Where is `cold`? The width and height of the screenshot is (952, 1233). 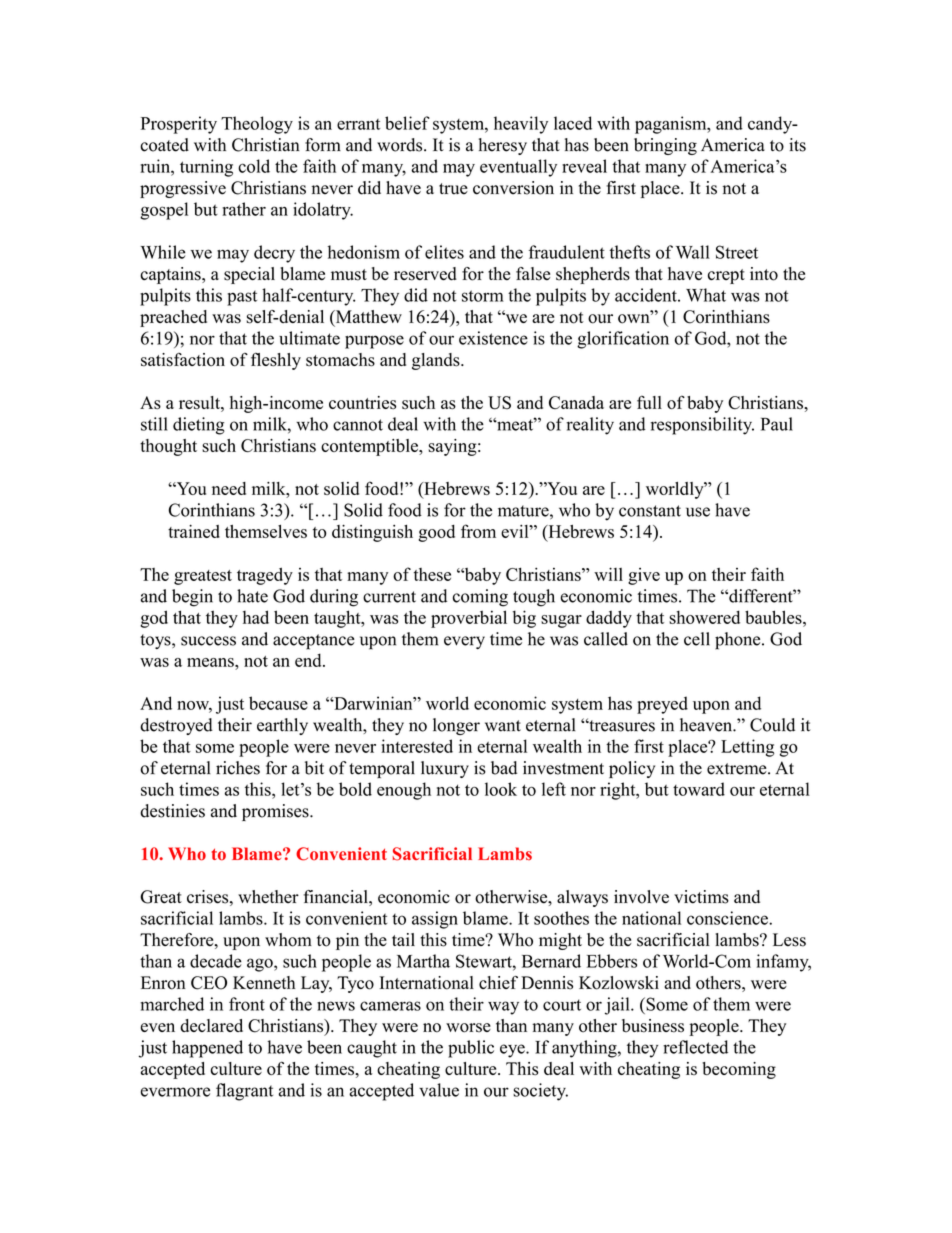 cold is located at coordinates (254, 166).
